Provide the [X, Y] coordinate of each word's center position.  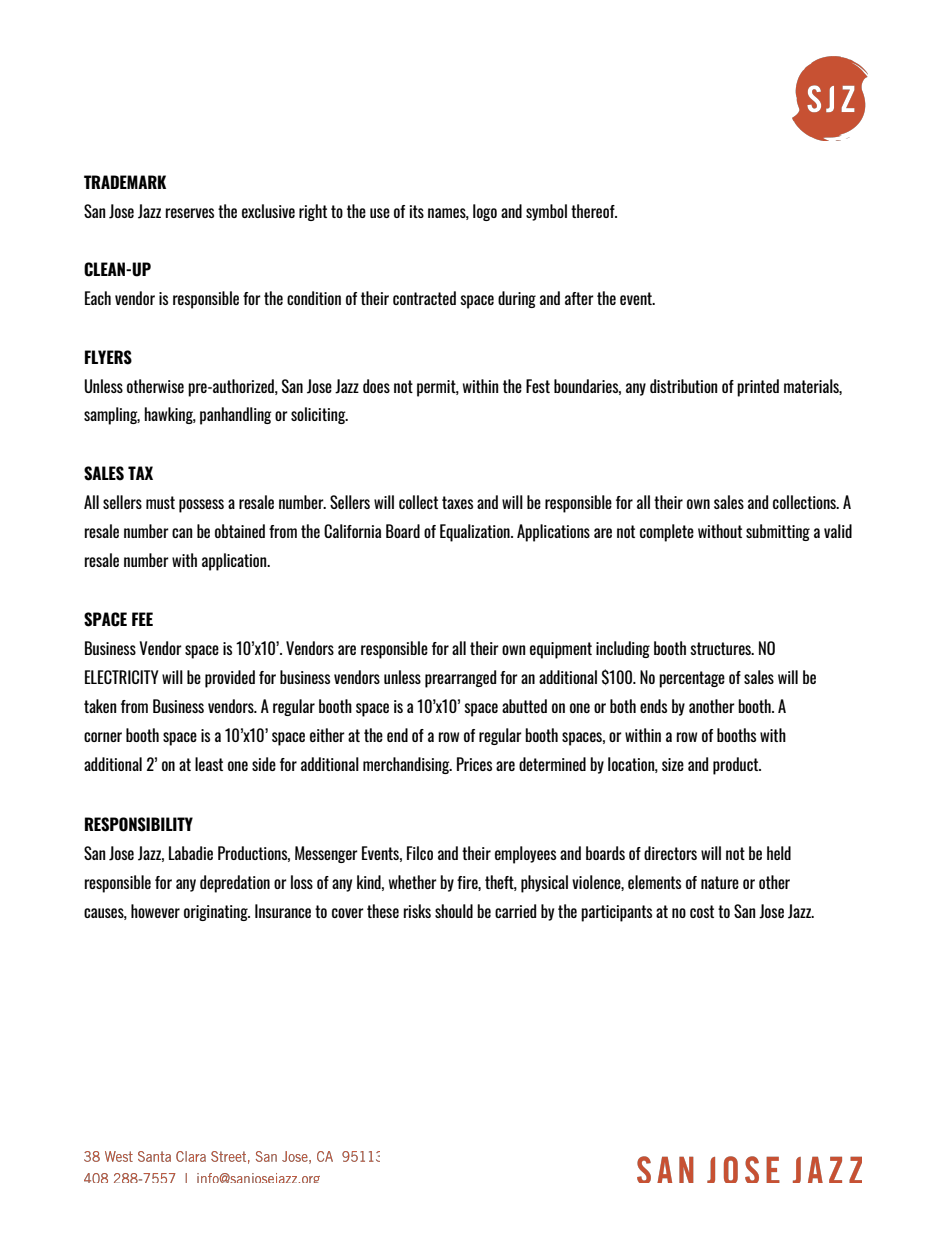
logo [485, 212]
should [454, 911]
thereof [594, 211]
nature [720, 882]
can [182, 533]
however [155, 911]
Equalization [476, 533]
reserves [190, 213]
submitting [778, 532]
